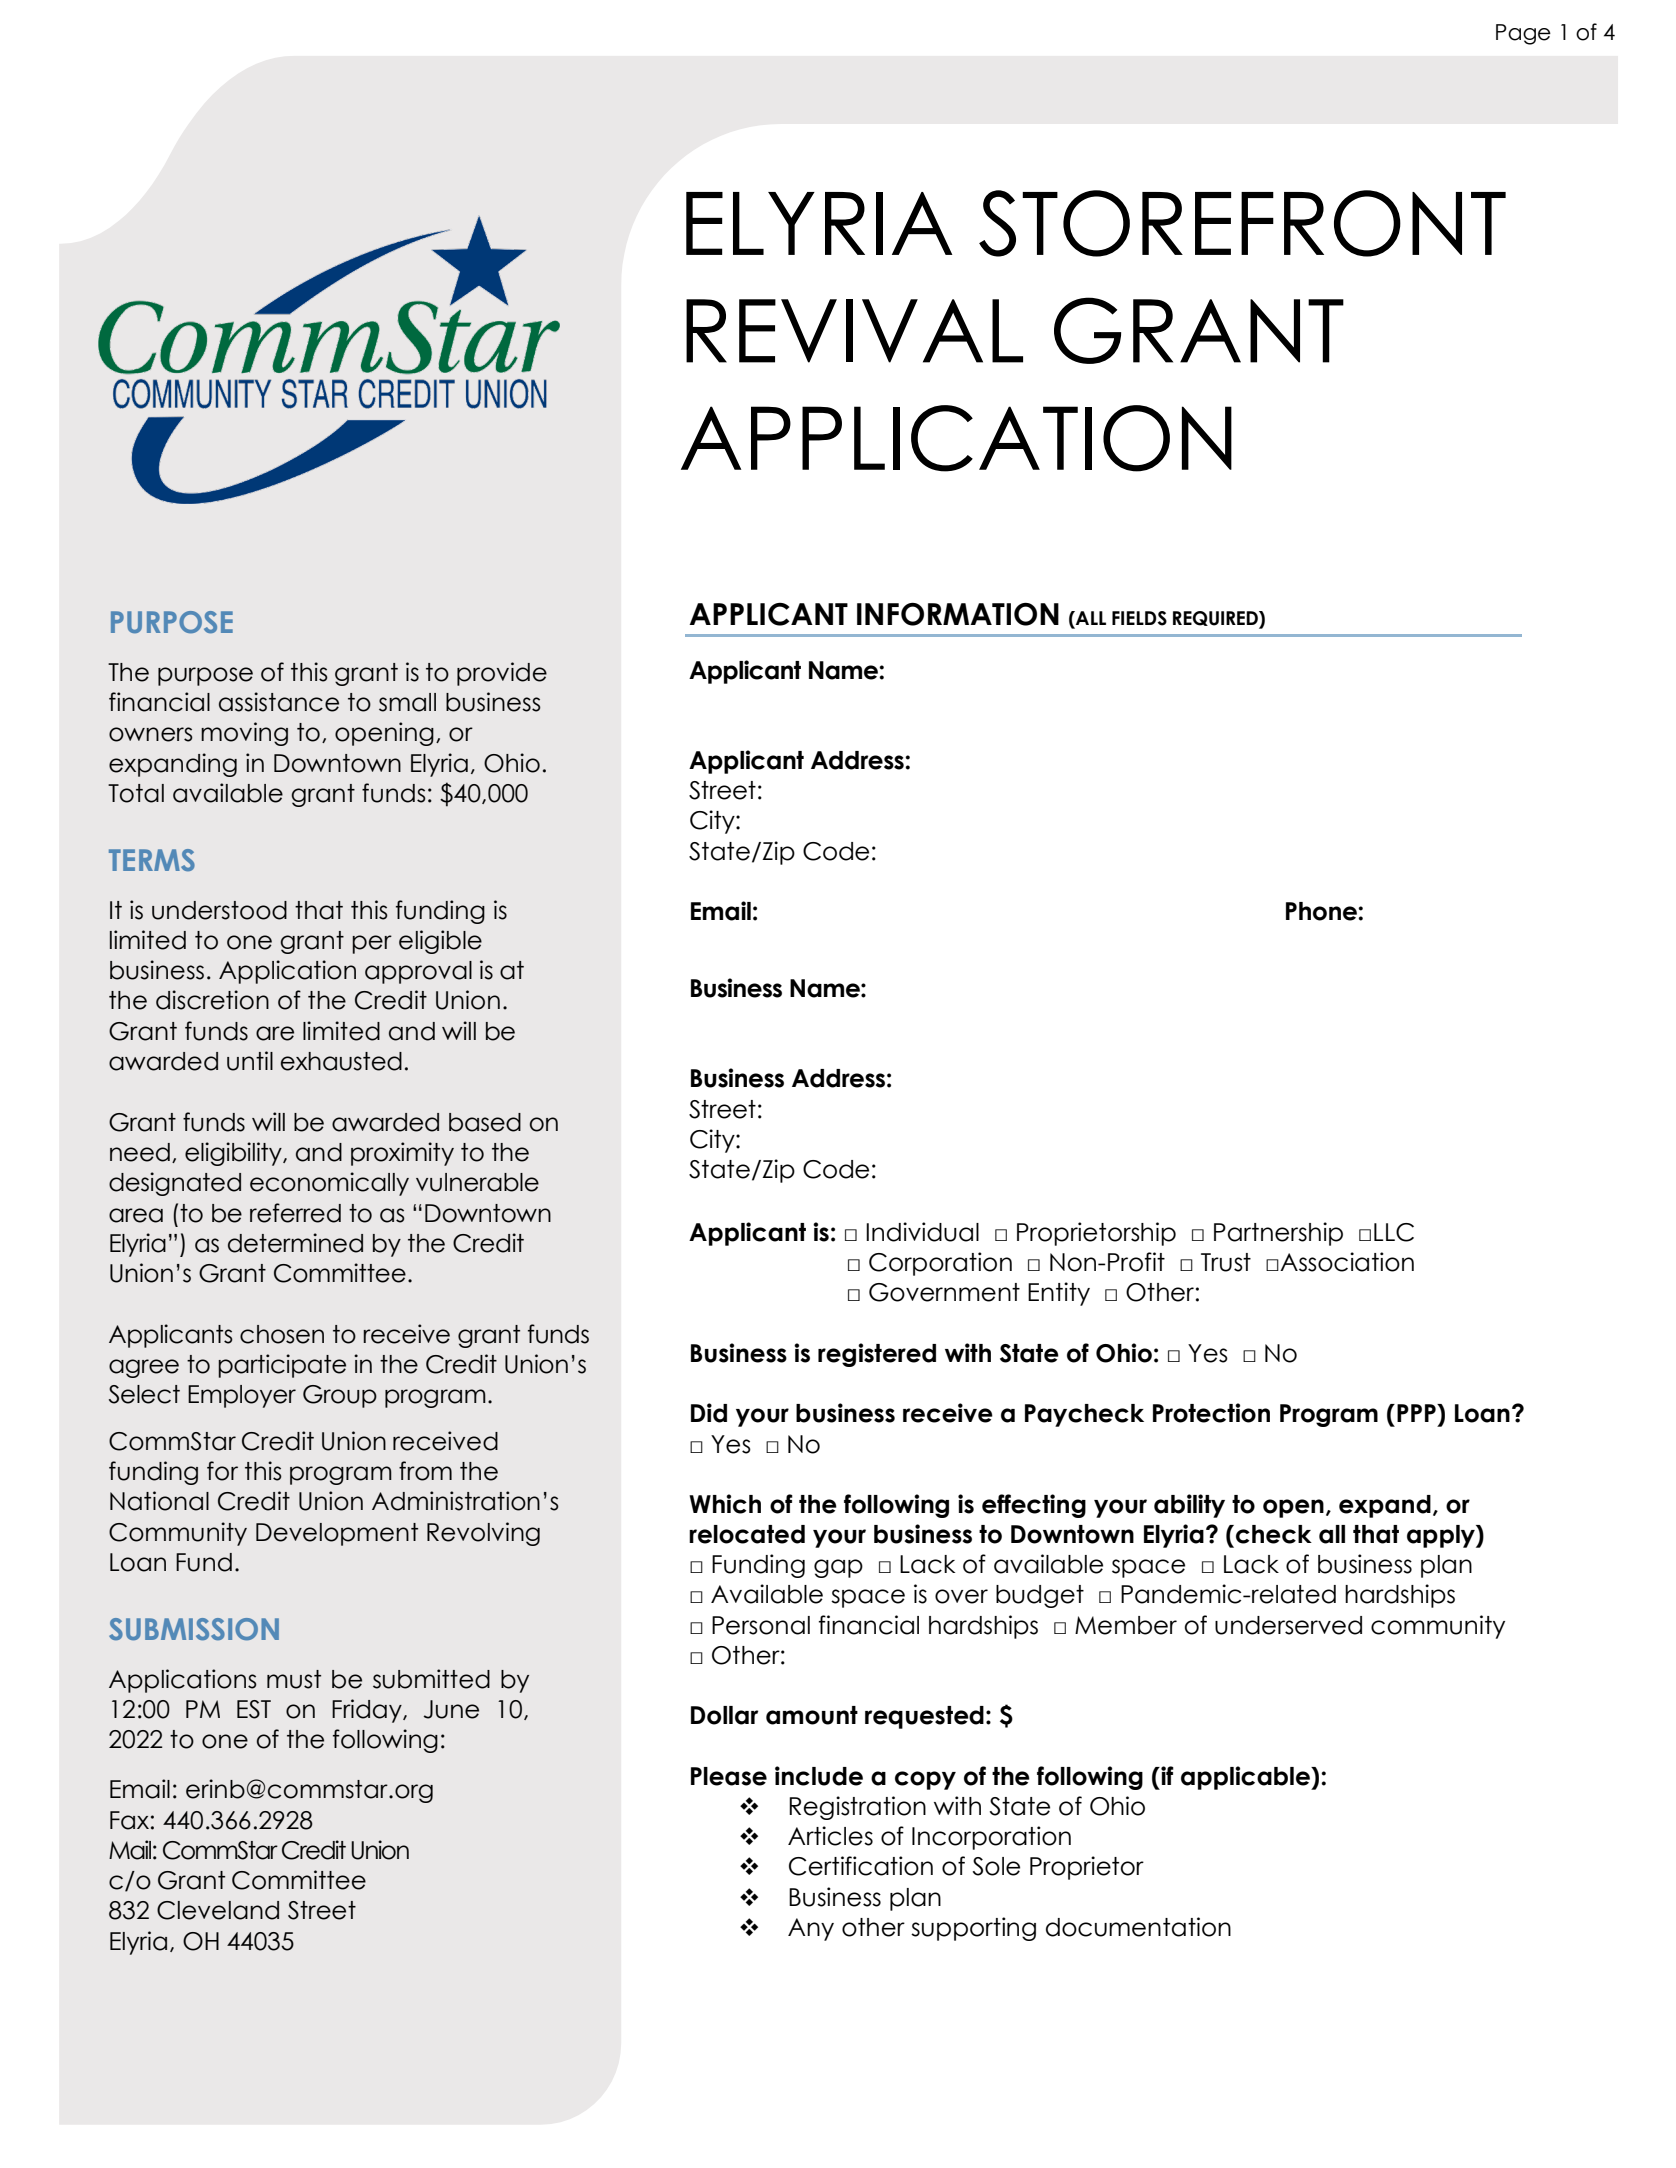 Image resolution: width=1676 pixels, height=2168 pixels. What do you see at coordinates (854, 331) in the page?
I see `REVIVAL` at bounding box center [854, 331].
